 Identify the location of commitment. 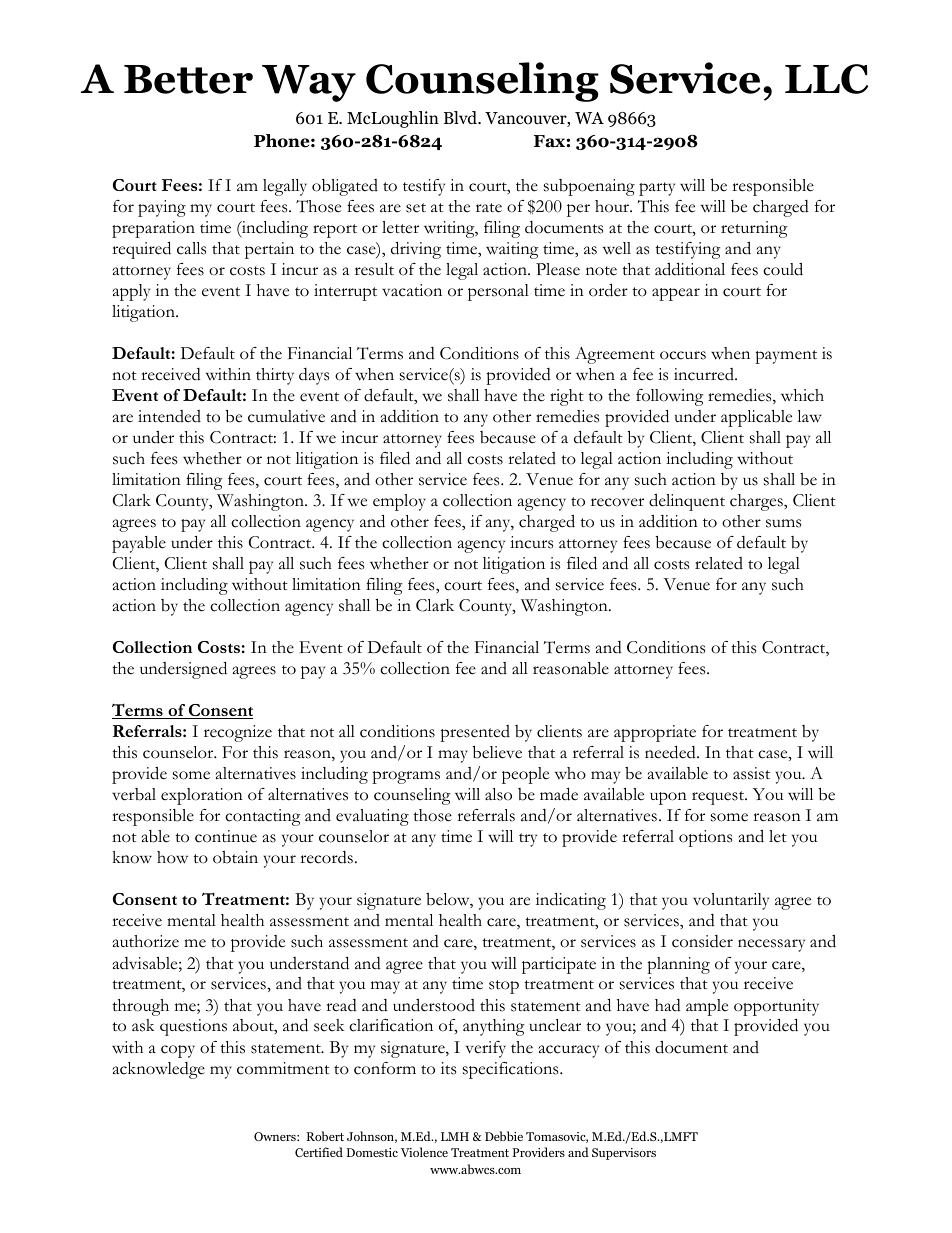
(283, 1068).
